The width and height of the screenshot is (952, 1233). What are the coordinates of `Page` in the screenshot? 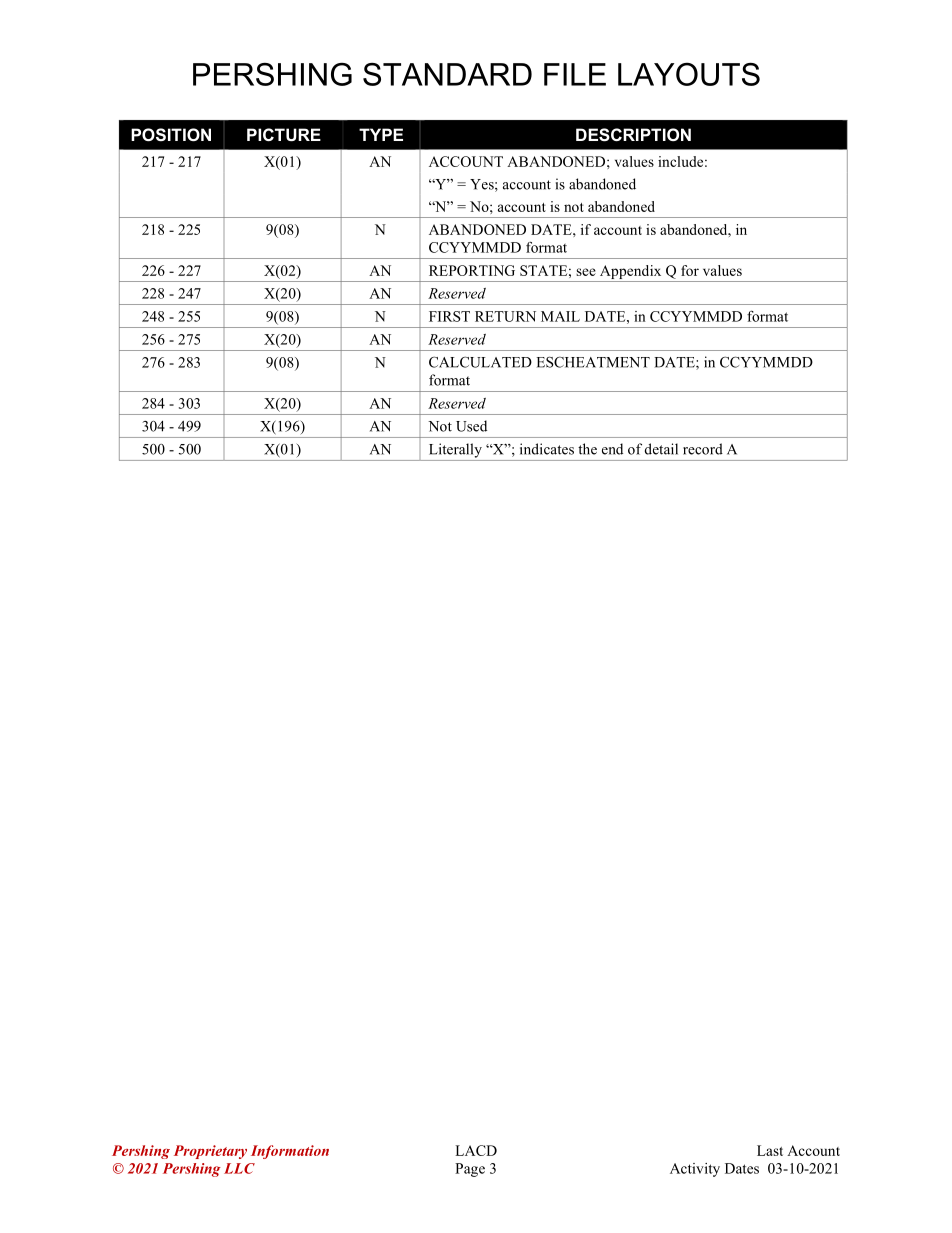 It's located at (470, 1170).
